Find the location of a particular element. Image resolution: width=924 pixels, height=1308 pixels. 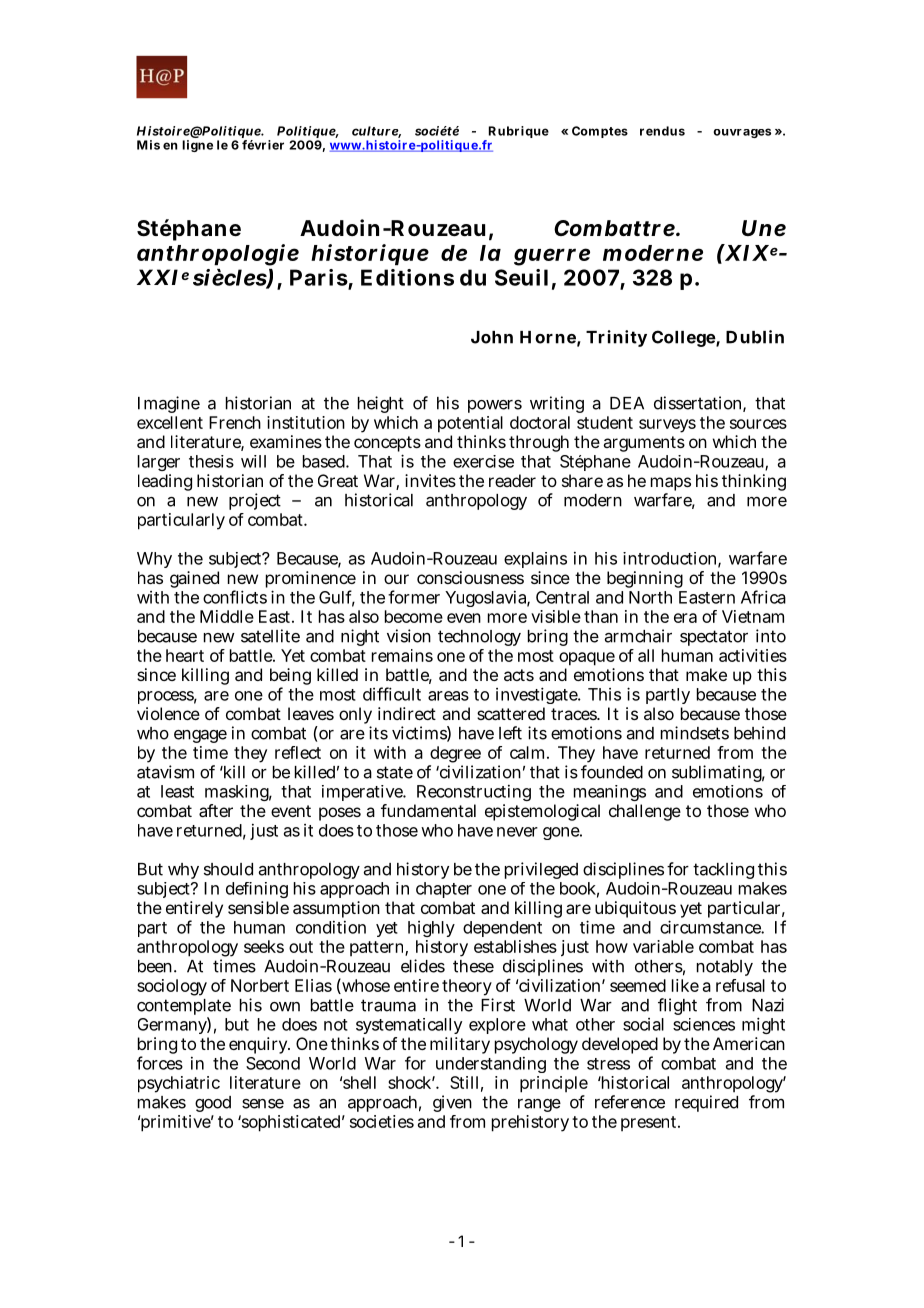

Une is located at coordinates (764, 228).
